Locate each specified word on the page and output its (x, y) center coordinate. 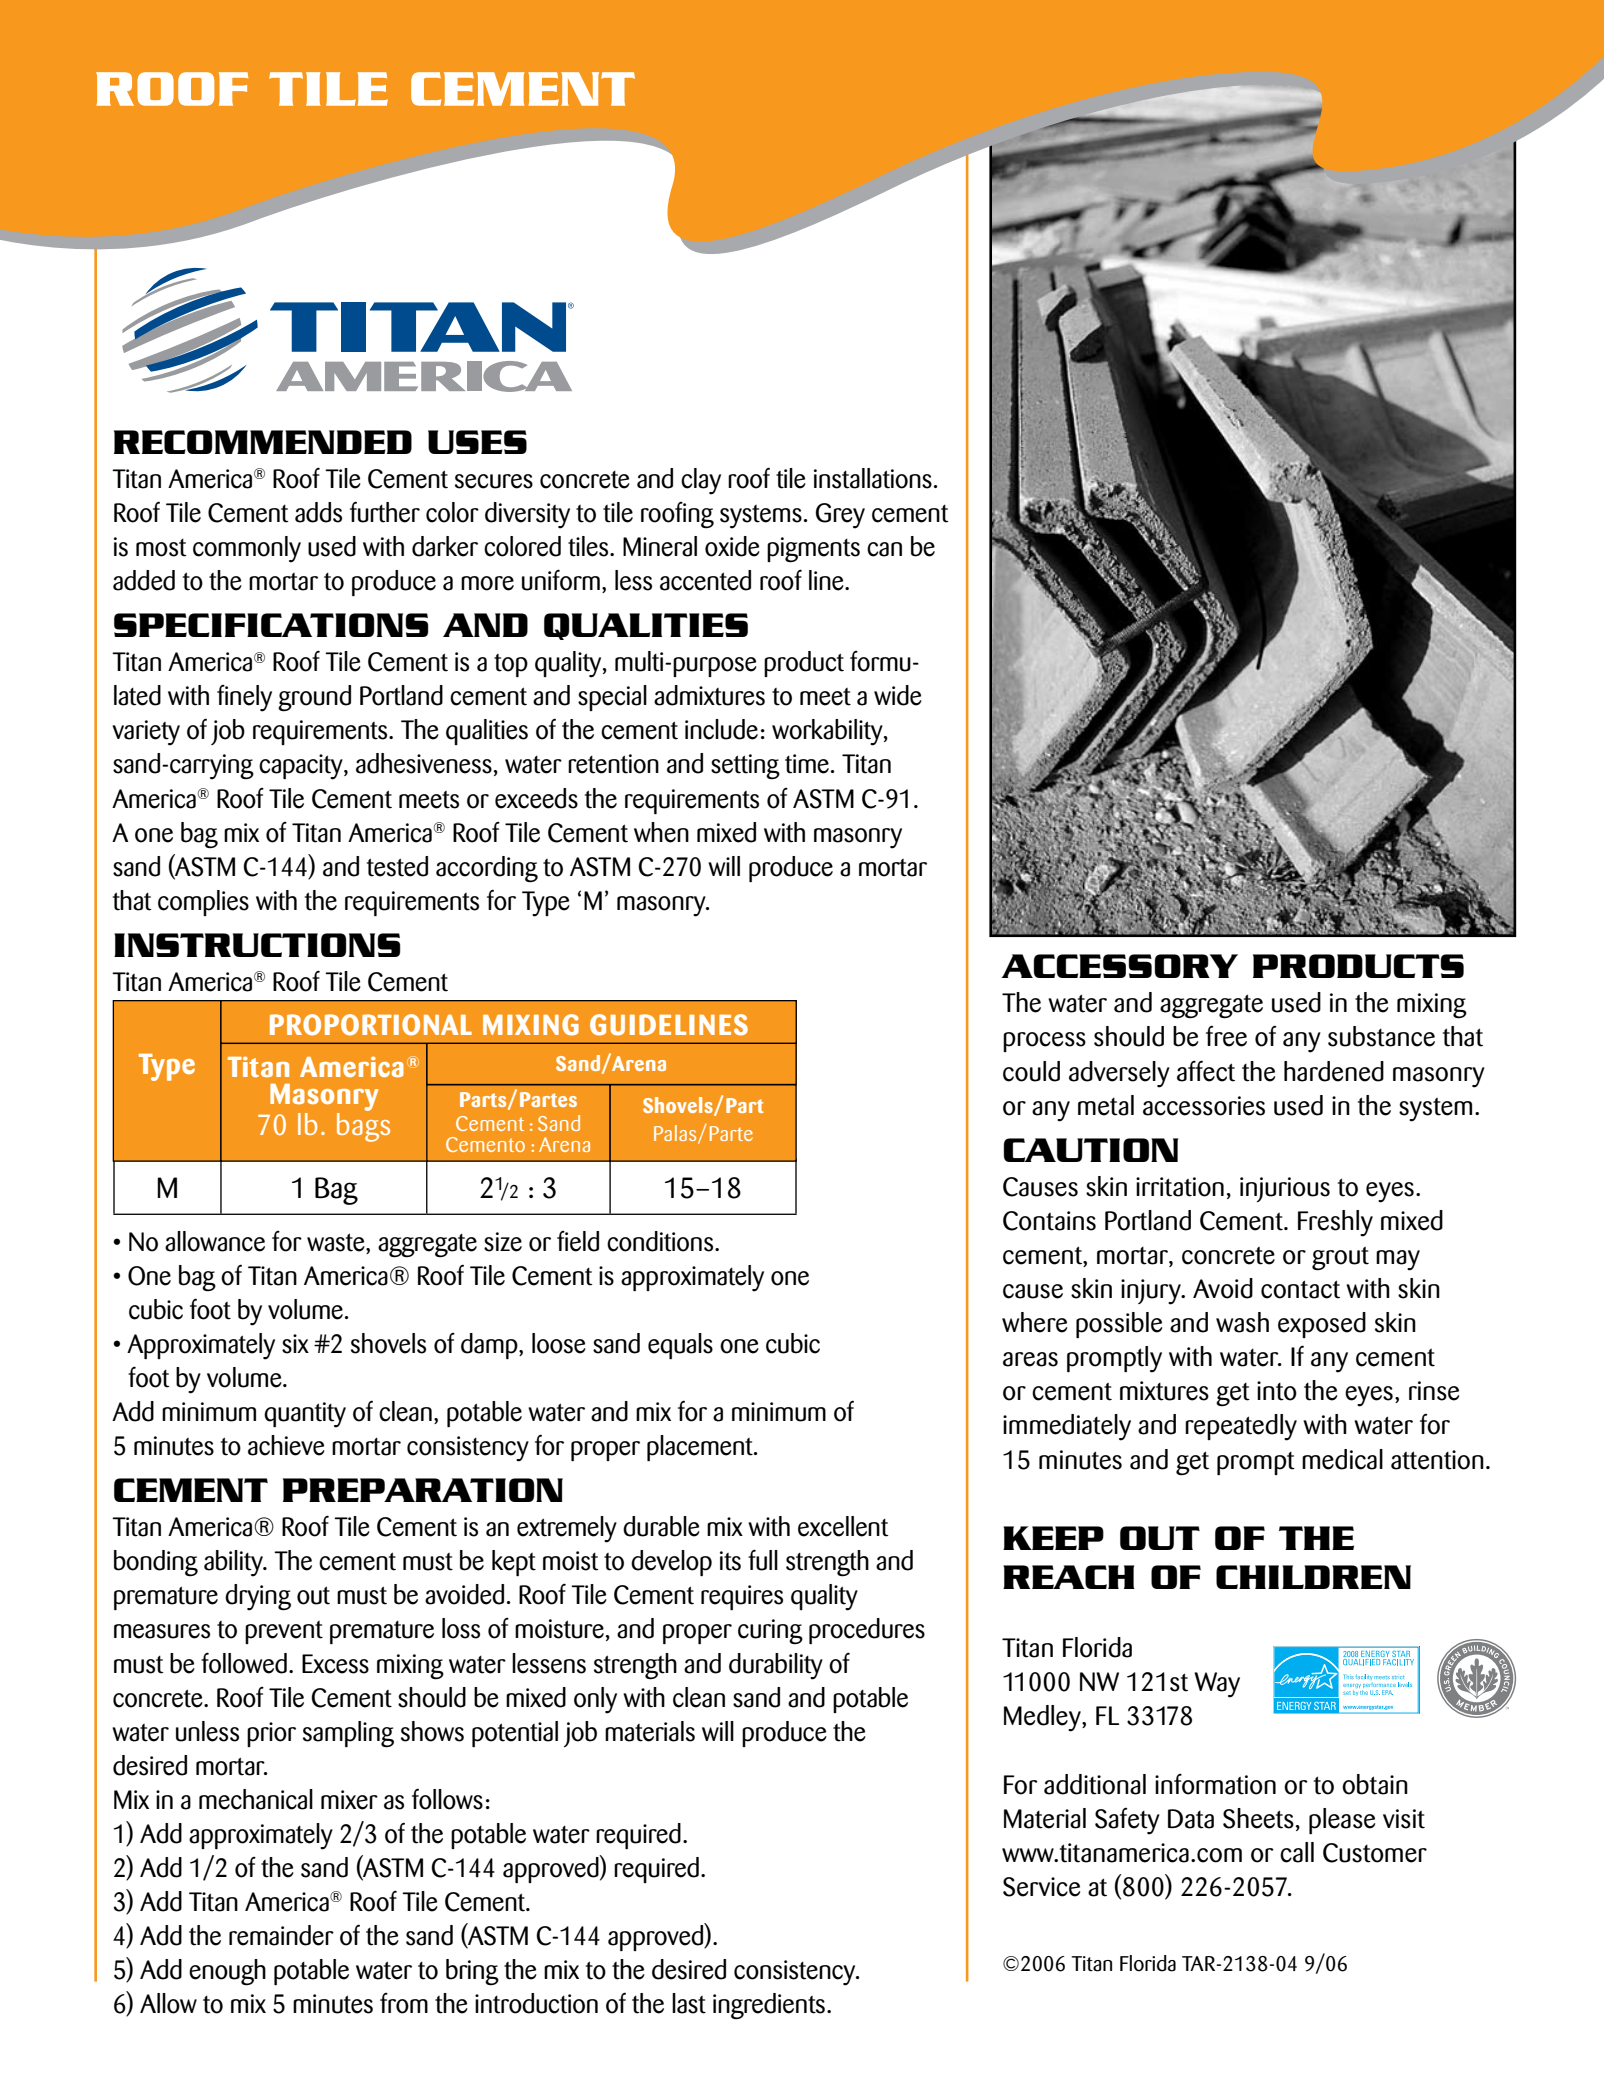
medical (1342, 1459)
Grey (840, 516)
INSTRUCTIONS (257, 945)
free (1226, 1036)
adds (318, 512)
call (1297, 1852)
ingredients (769, 2006)
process (1044, 1042)
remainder (281, 1935)
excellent (843, 1526)
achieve (286, 1445)
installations (873, 478)
